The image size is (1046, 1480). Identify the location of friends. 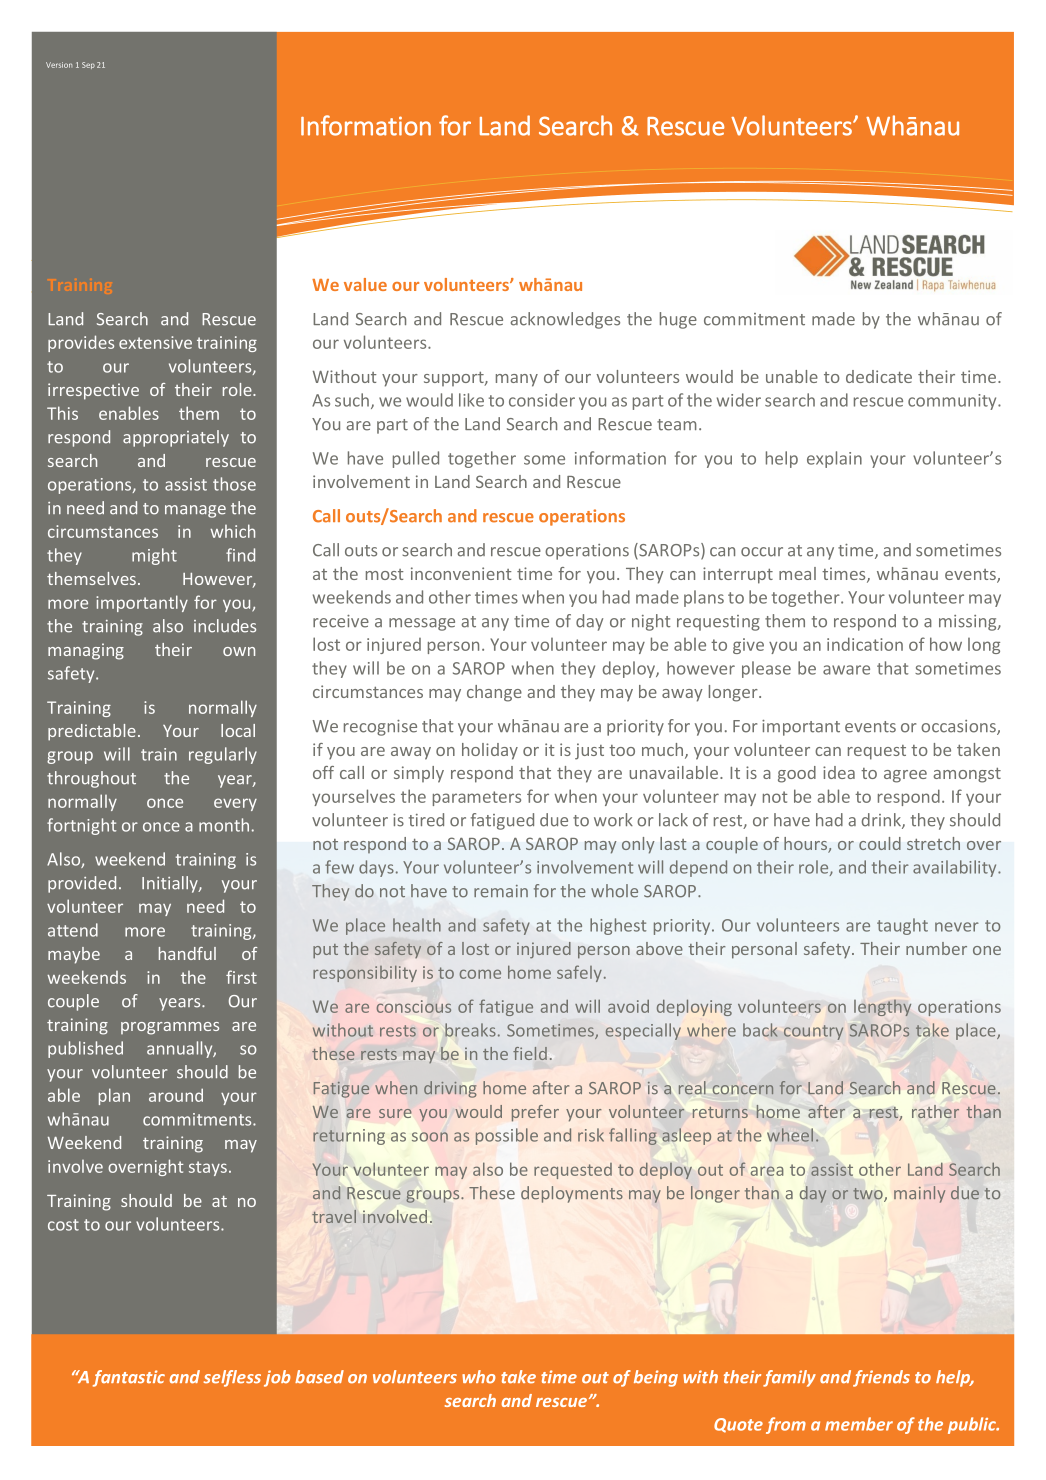
(881, 1378).
